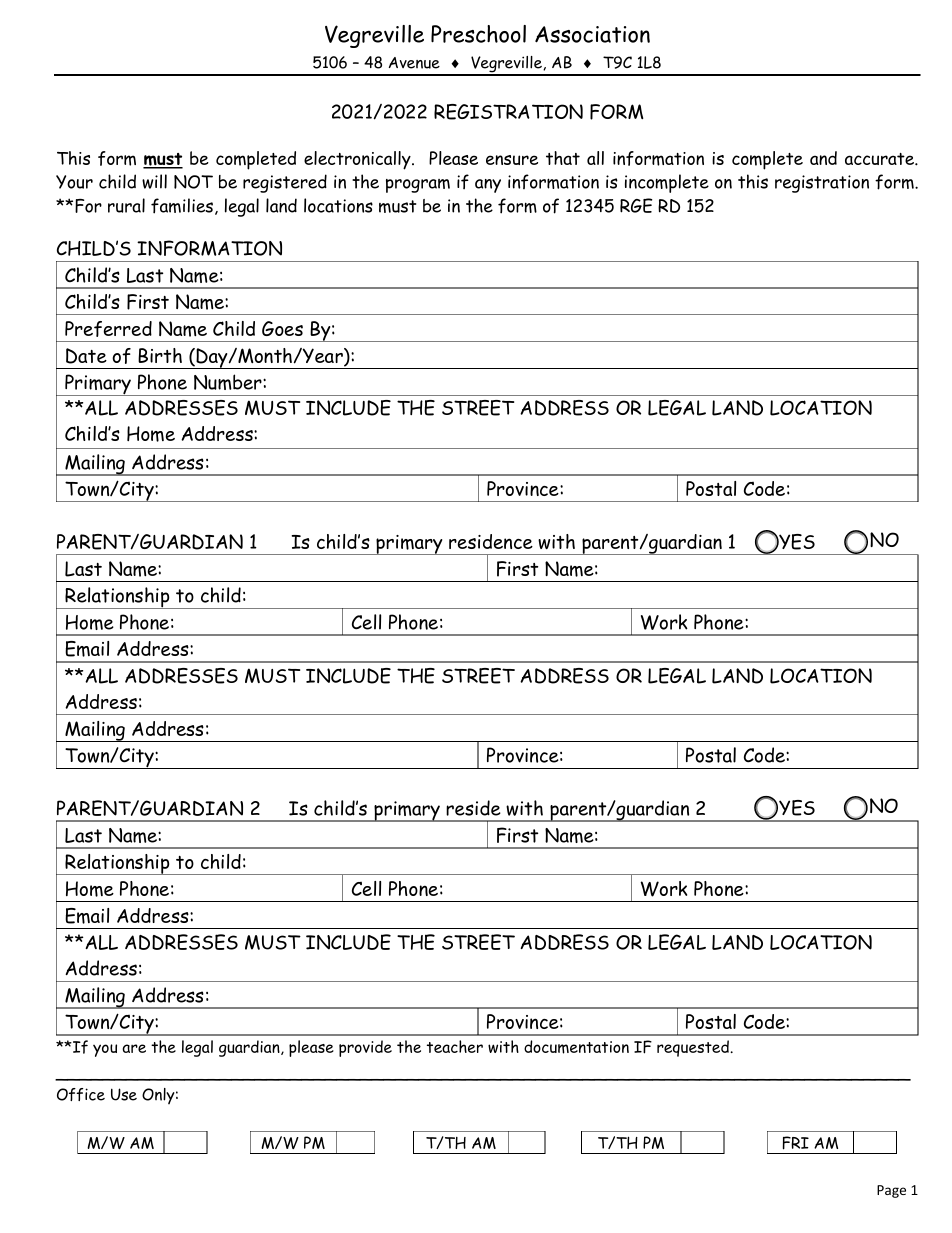 The width and height of the page is (952, 1233). I want to click on will, so click(154, 181).
